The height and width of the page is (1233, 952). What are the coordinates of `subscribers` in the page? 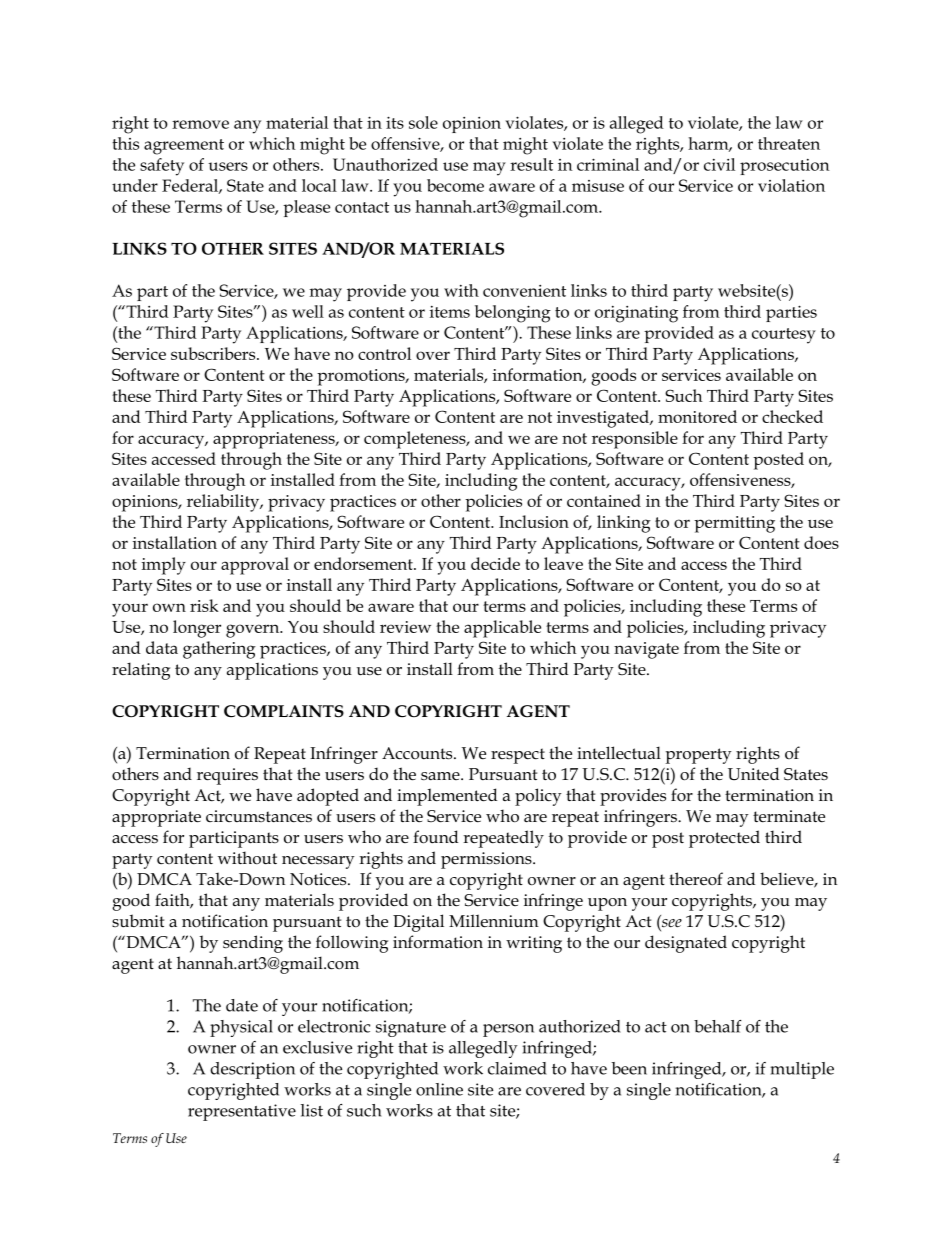 It's located at (214, 353).
